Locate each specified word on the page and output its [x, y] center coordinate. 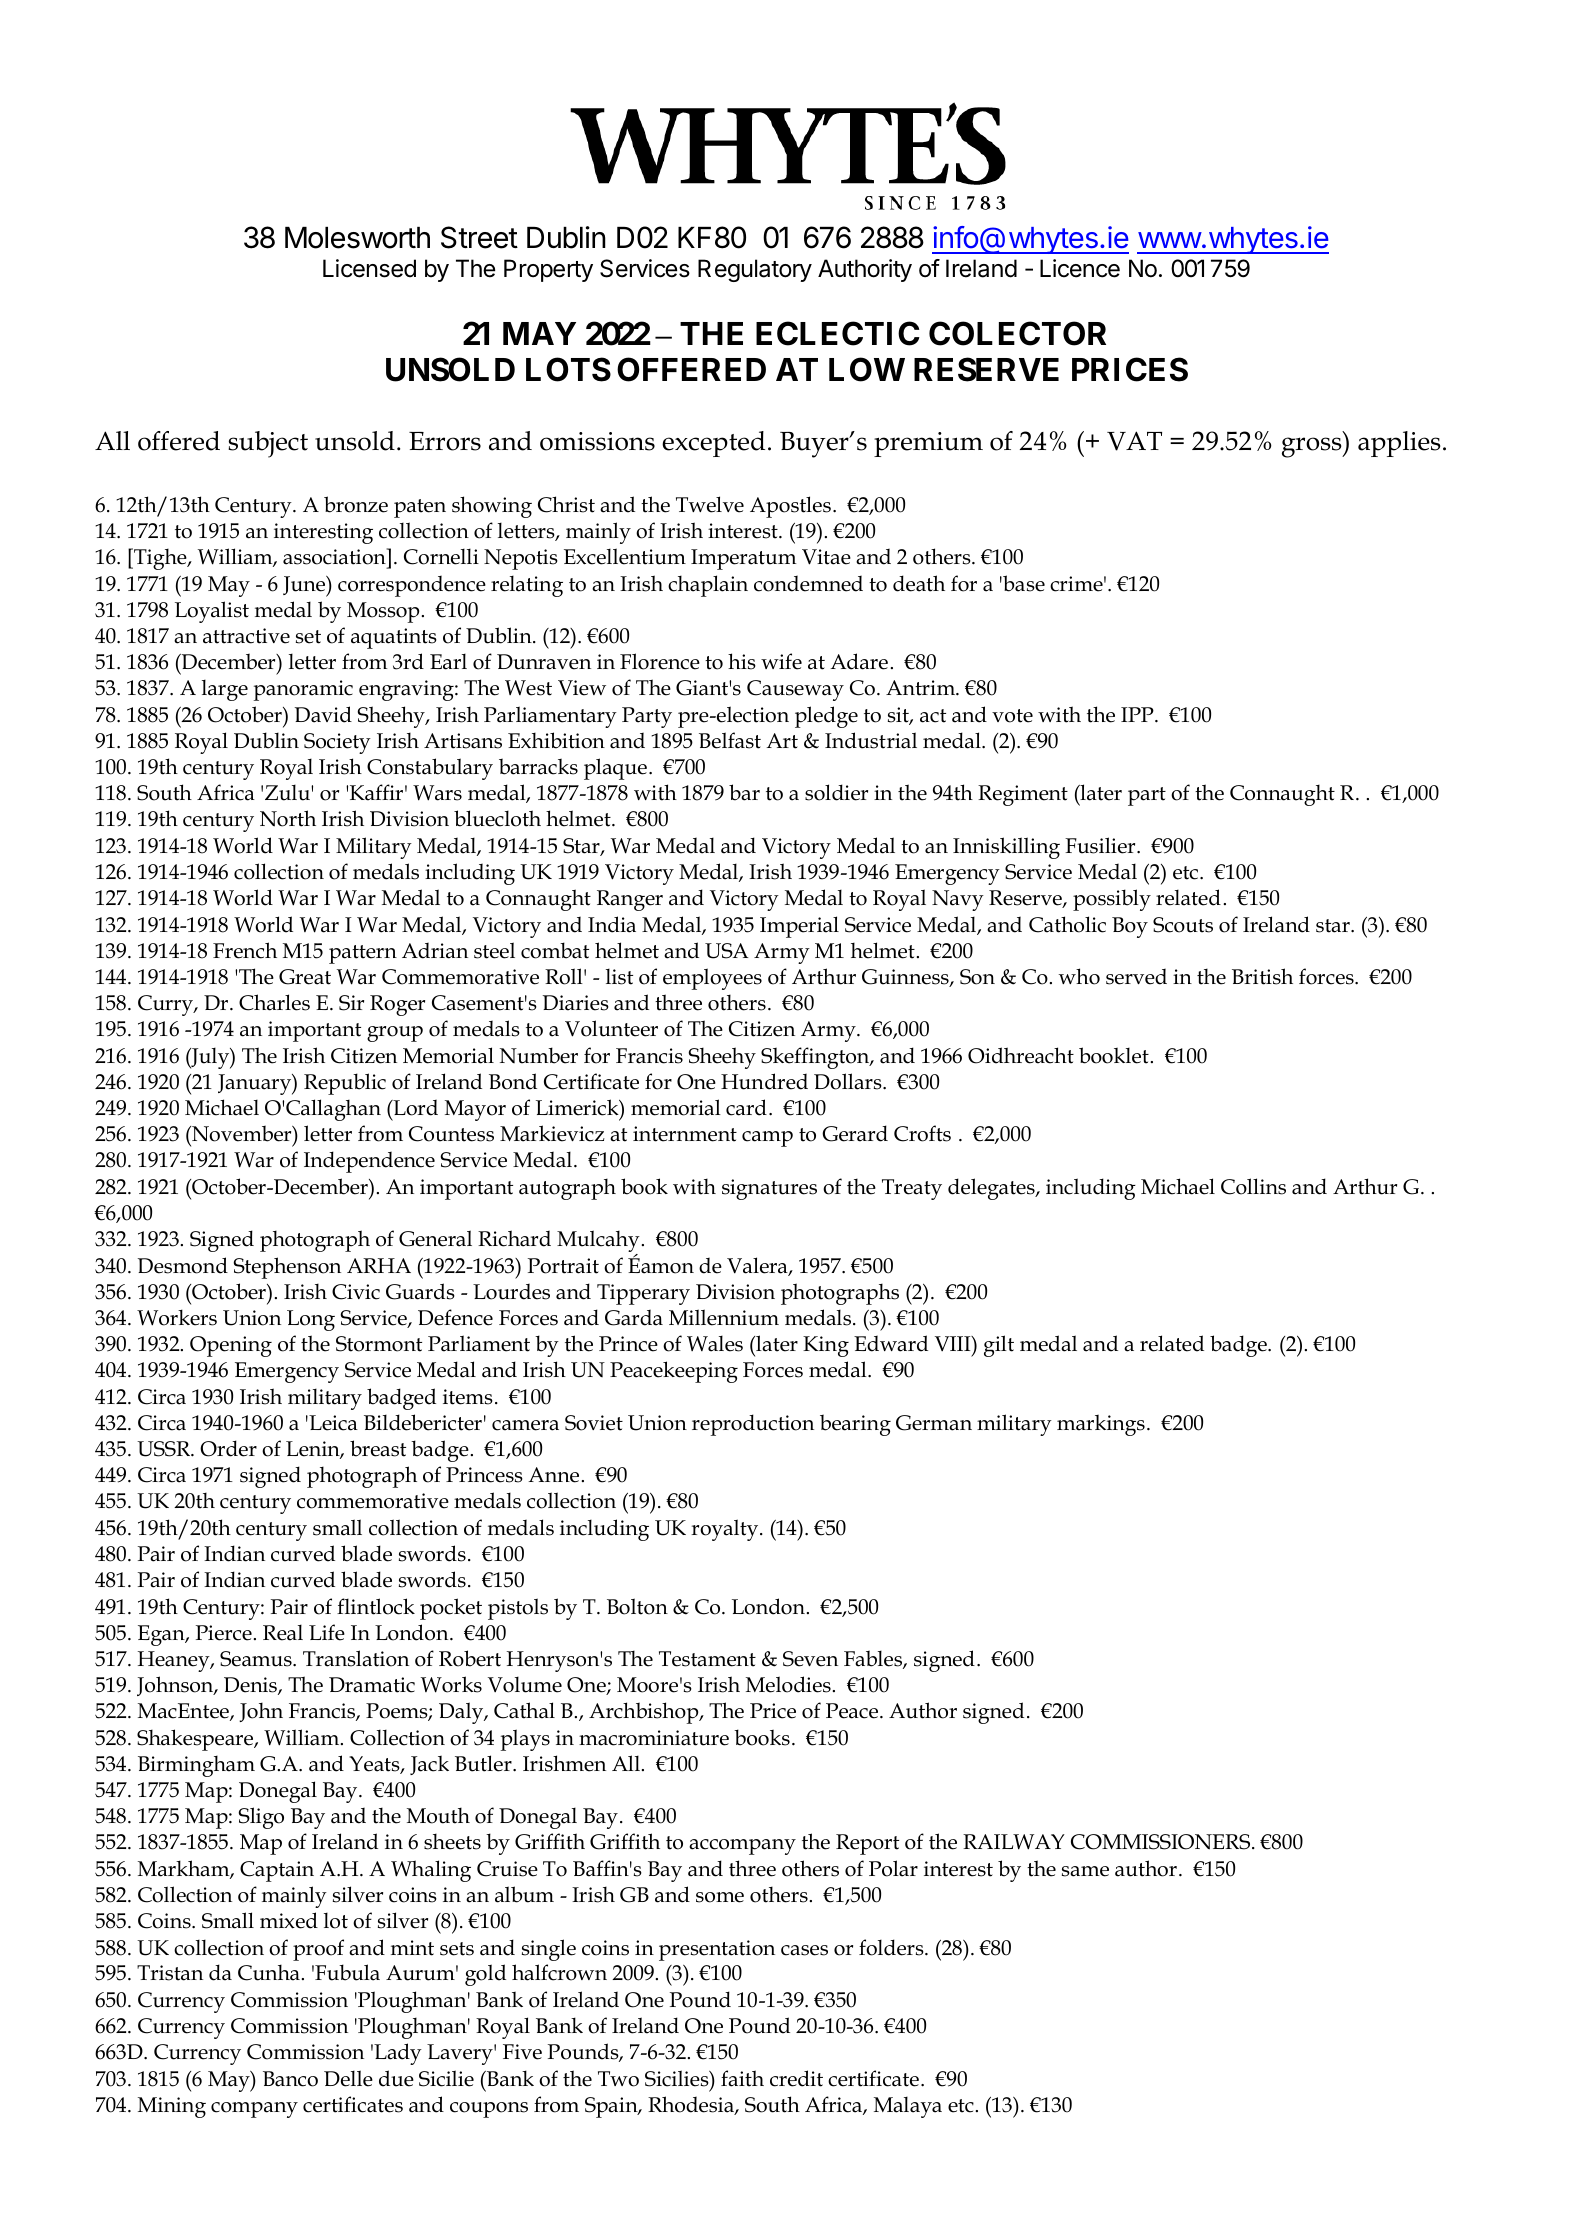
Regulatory [755, 270]
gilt [999, 1346]
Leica [332, 1423]
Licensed [369, 268]
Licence [1080, 268]
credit [796, 2078]
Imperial [799, 927]
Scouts [1183, 925]
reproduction [753, 1425]
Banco [290, 2079]
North [288, 818]
